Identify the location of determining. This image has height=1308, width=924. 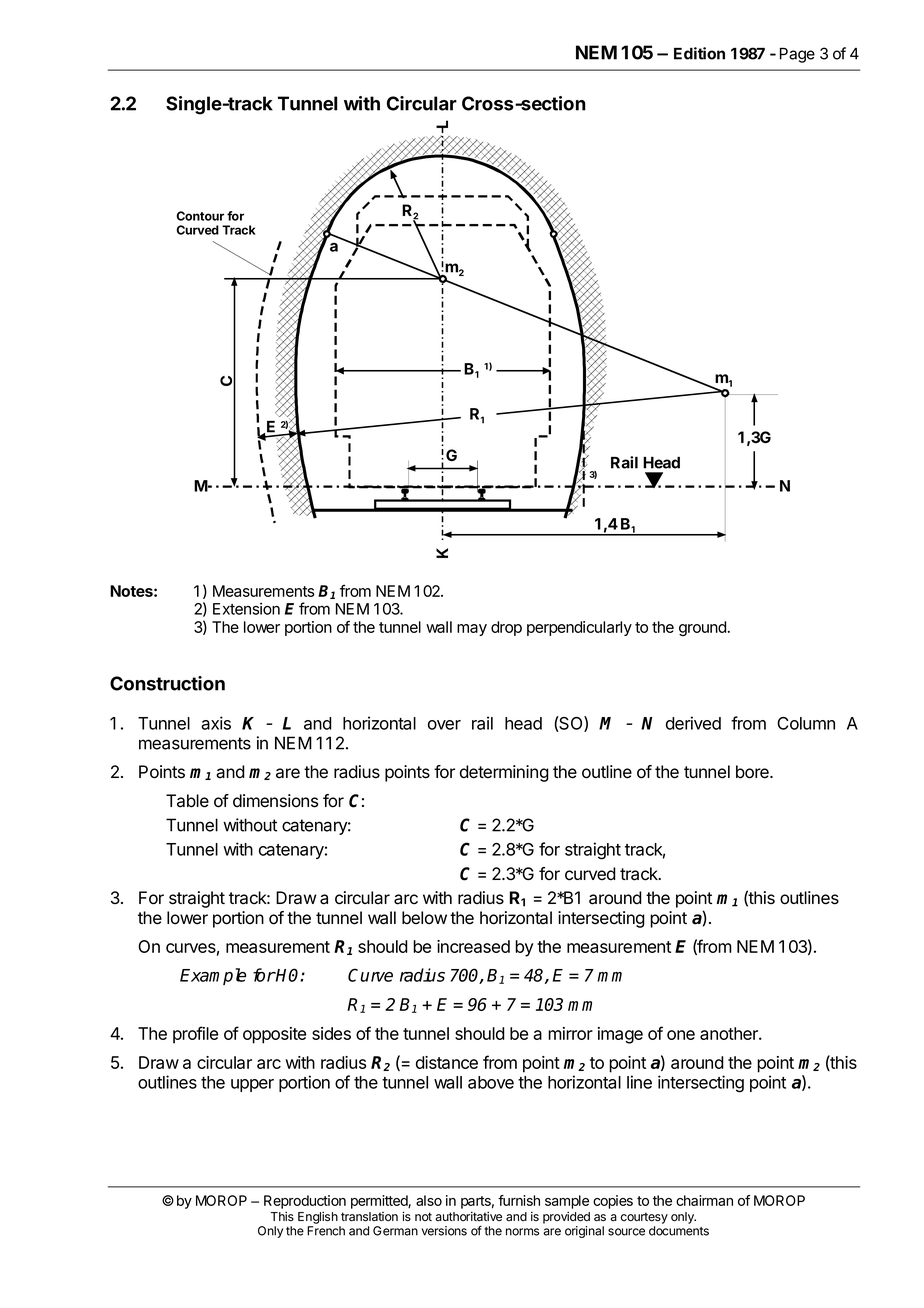
(504, 773).
